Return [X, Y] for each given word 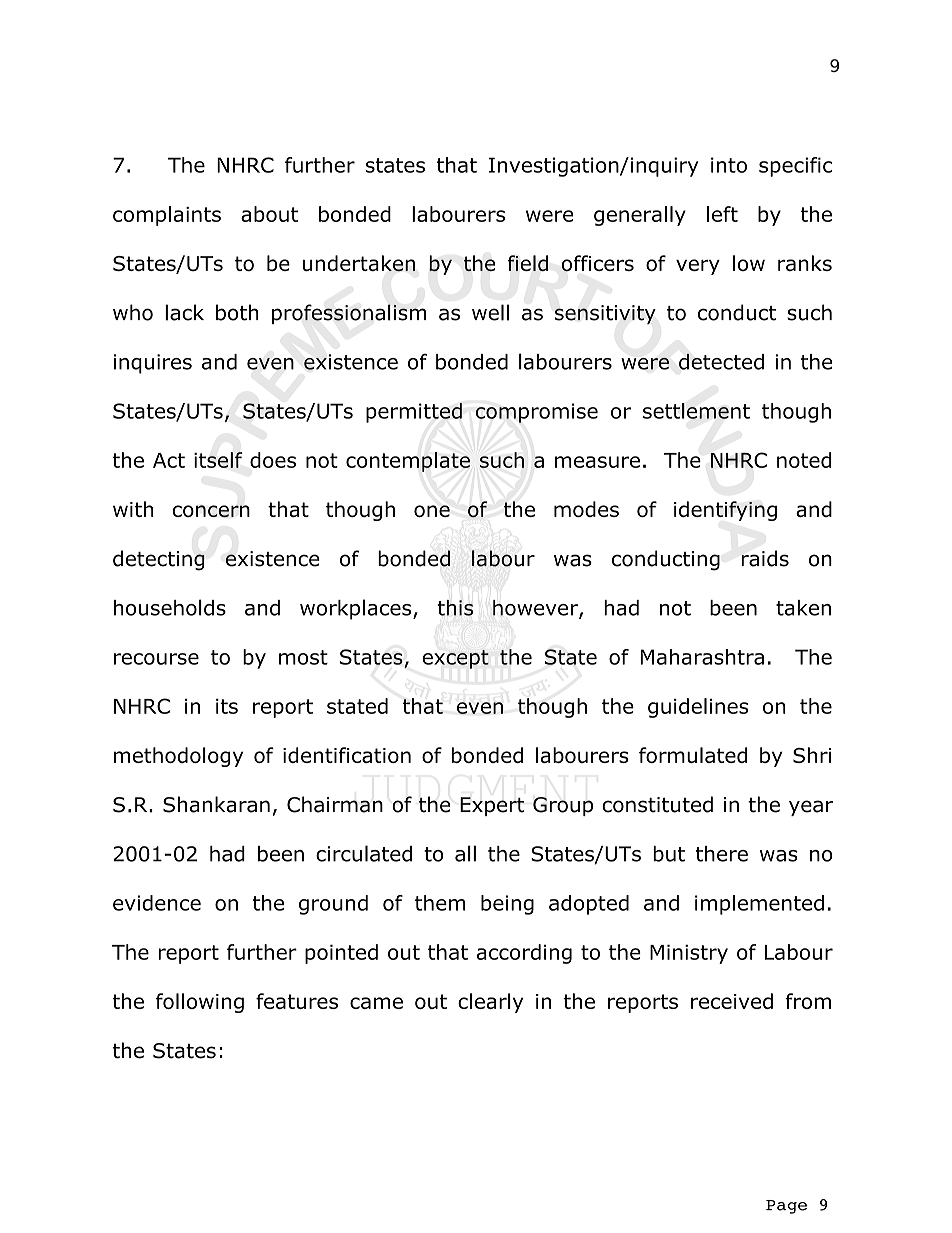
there [722, 854]
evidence [157, 903]
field [527, 263]
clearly [490, 1003]
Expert [492, 806]
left [722, 214]
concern [211, 511]
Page [786, 1207]
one [432, 511]
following [200, 1003]
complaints [167, 216]
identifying [725, 511]
